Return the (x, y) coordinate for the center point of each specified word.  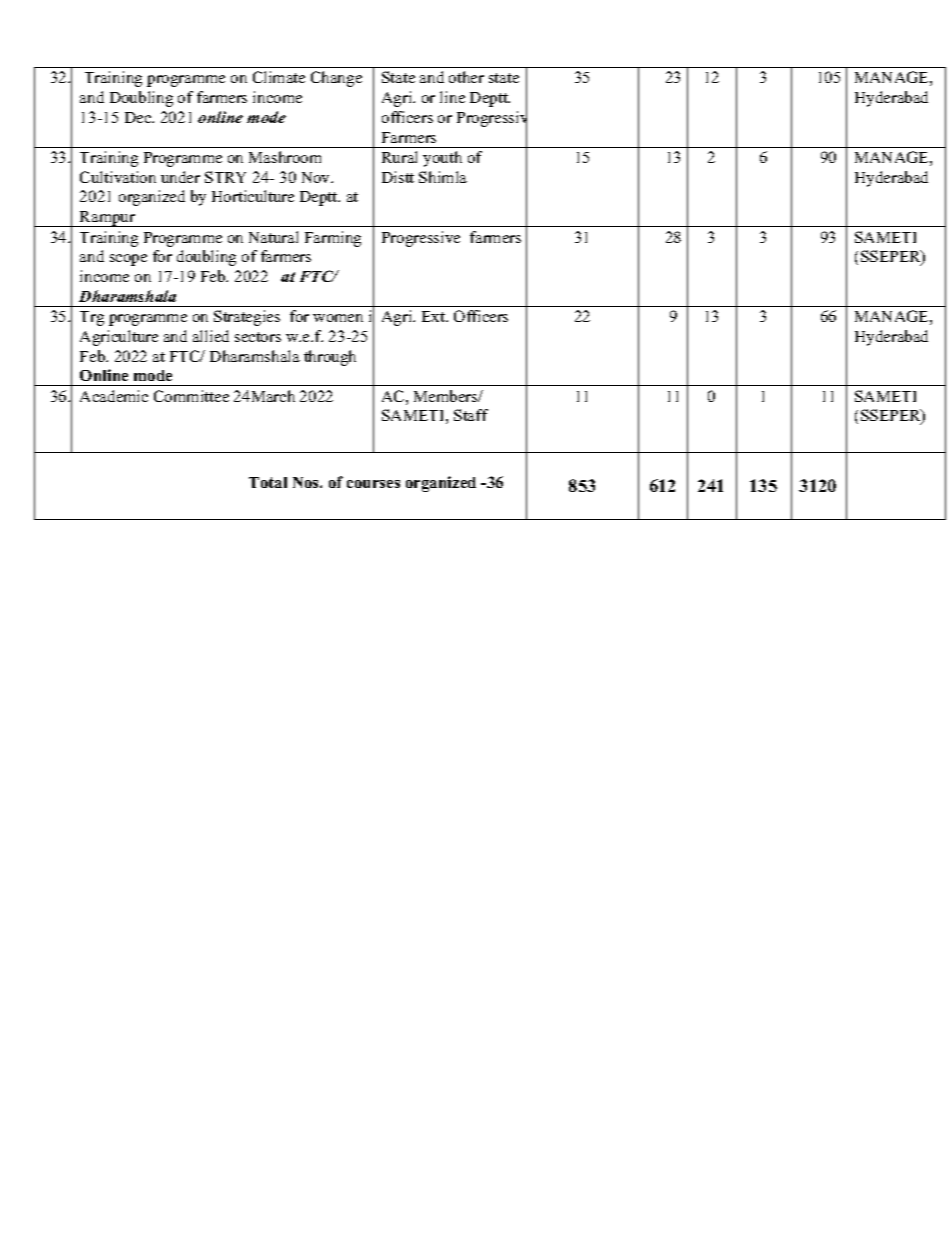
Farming (333, 239)
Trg (92, 318)
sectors (258, 337)
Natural (273, 237)
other (466, 77)
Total (268, 482)
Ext (435, 316)
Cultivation (118, 177)
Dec (139, 117)
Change (336, 79)
